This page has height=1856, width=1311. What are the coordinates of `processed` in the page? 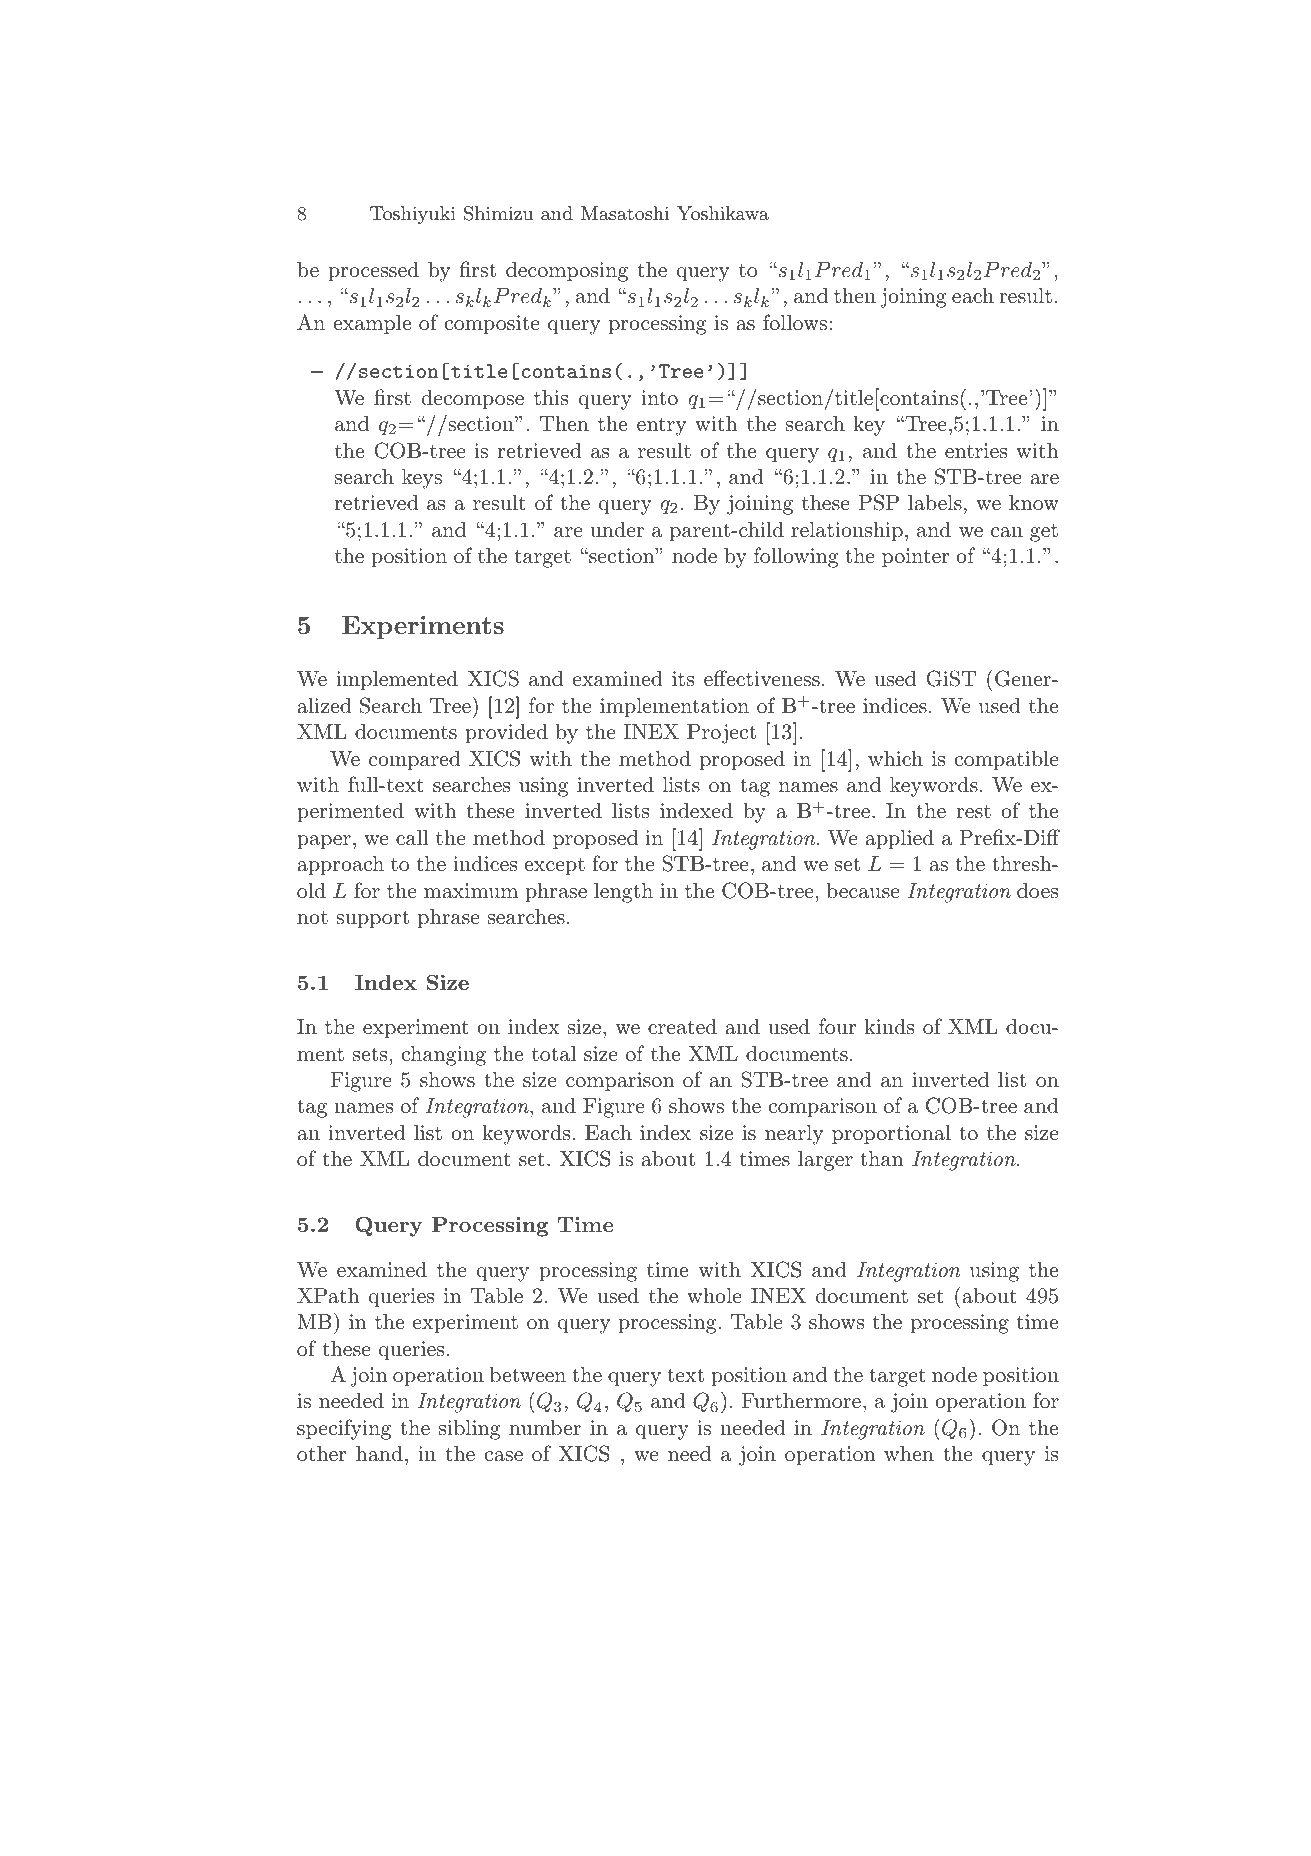 It's located at (374, 272).
